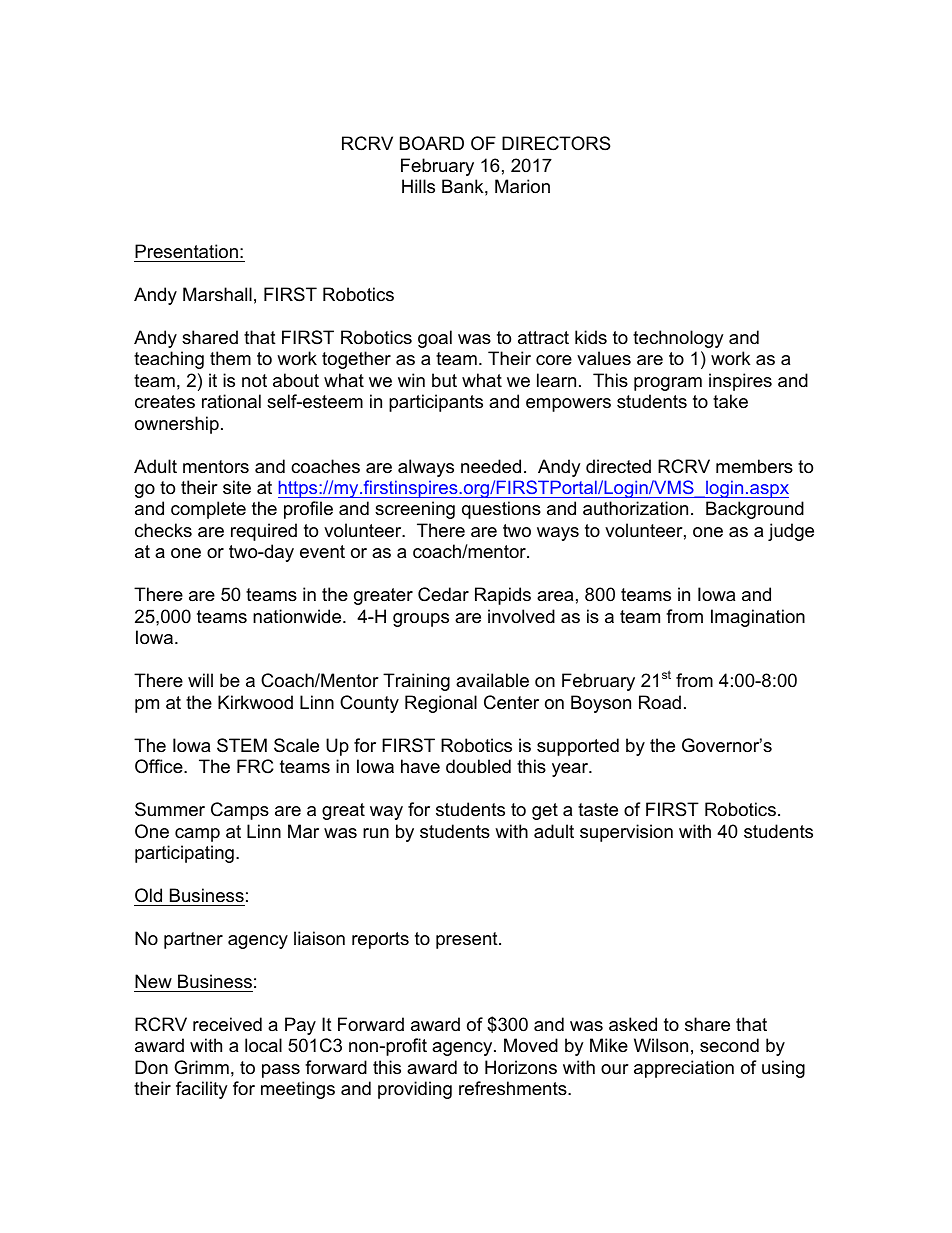  Describe the element at coordinates (217, 294) in the screenshot. I see `Marshall` at that location.
